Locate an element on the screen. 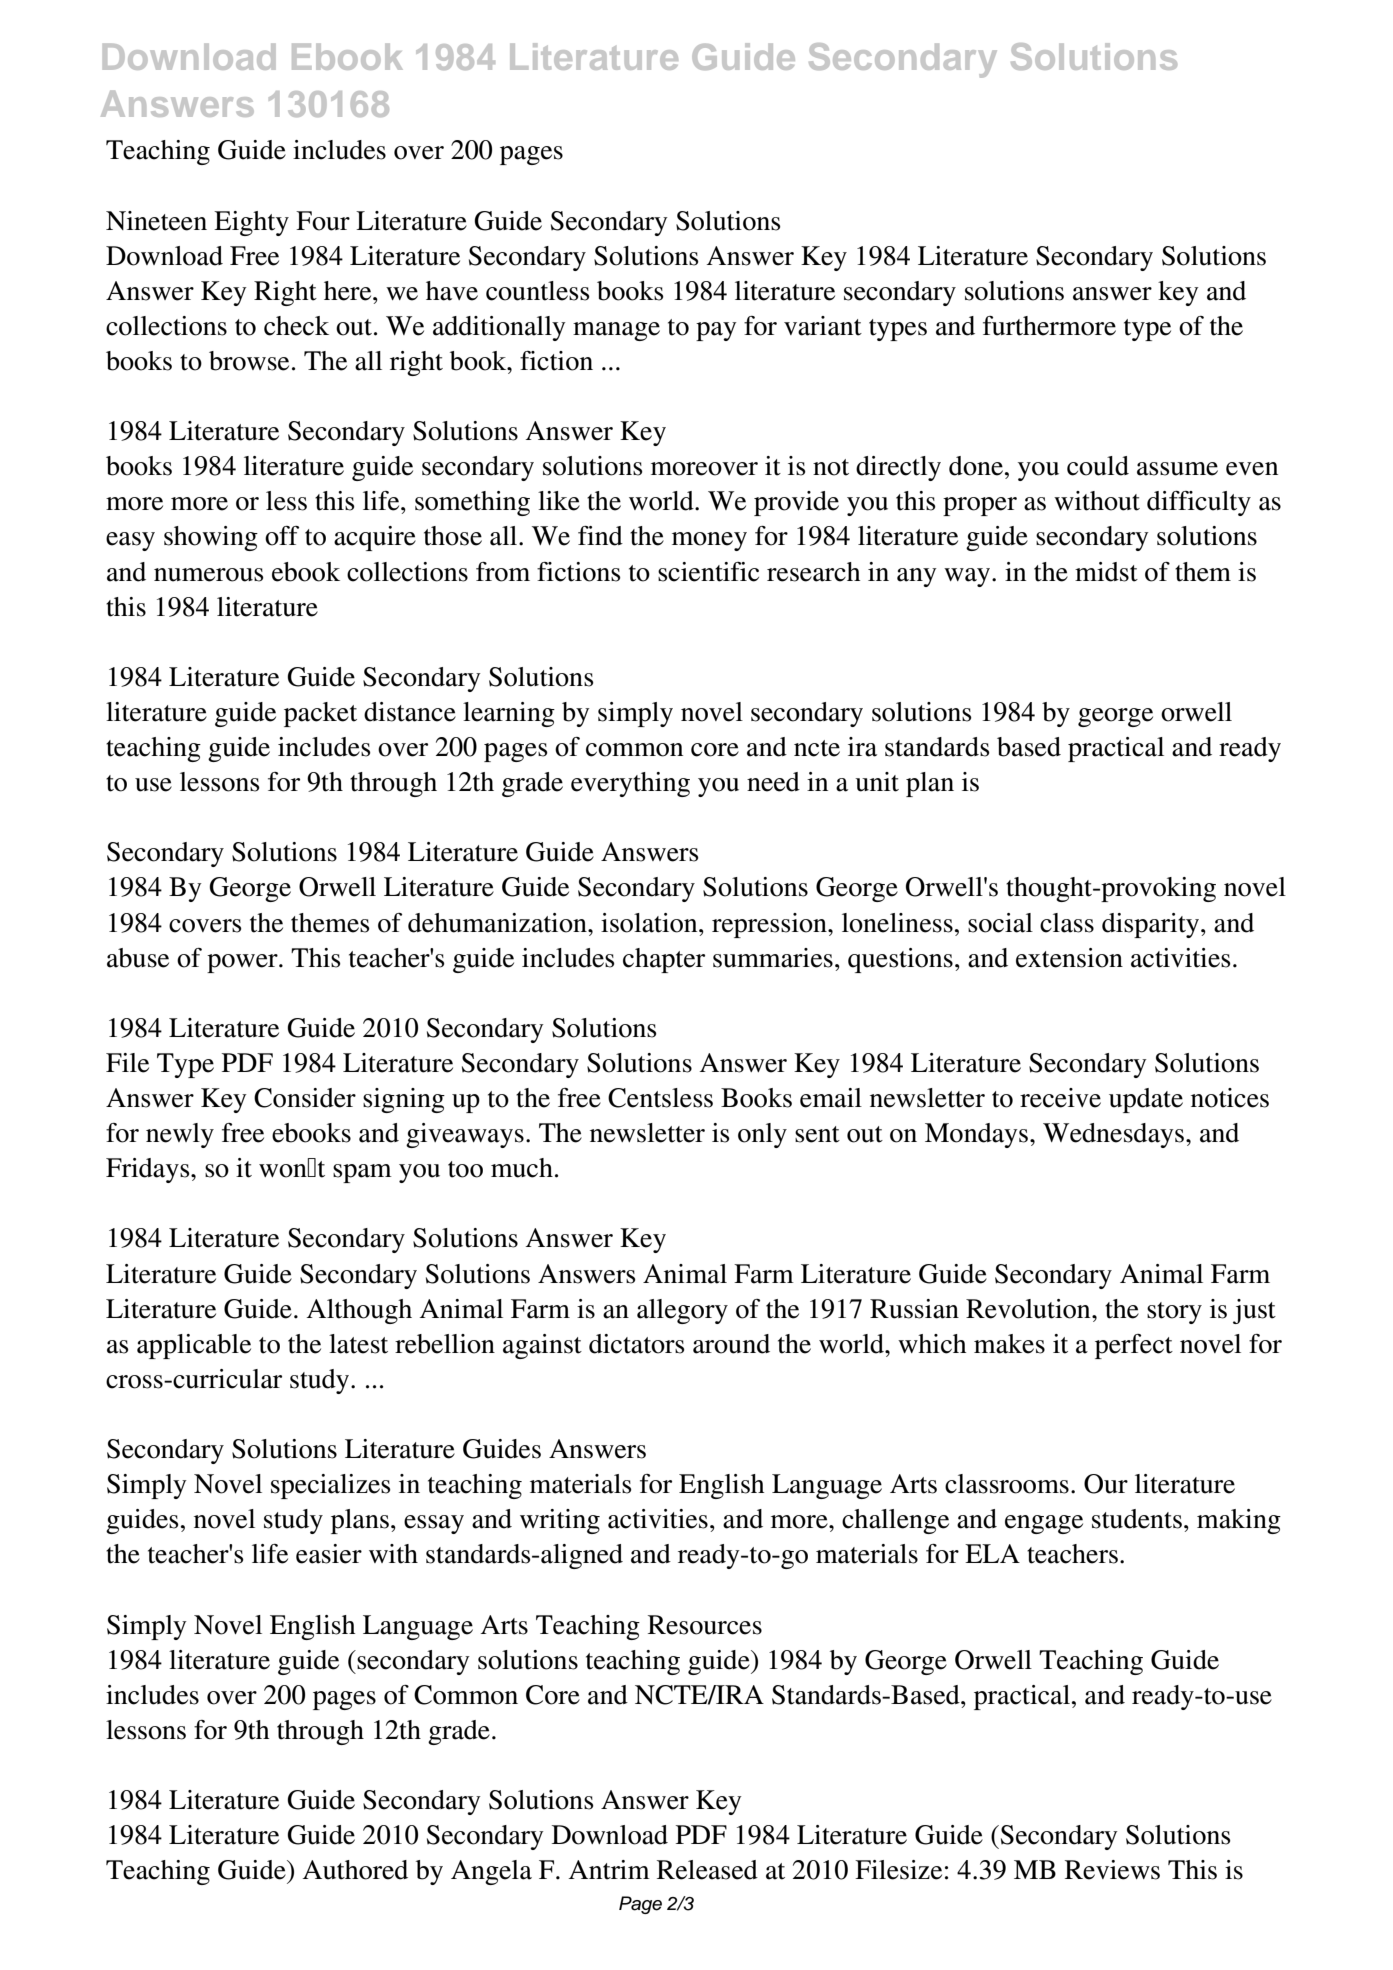 The height and width of the screenshot is (1970, 1393). Authored is located at coordinates (355, 1870).
